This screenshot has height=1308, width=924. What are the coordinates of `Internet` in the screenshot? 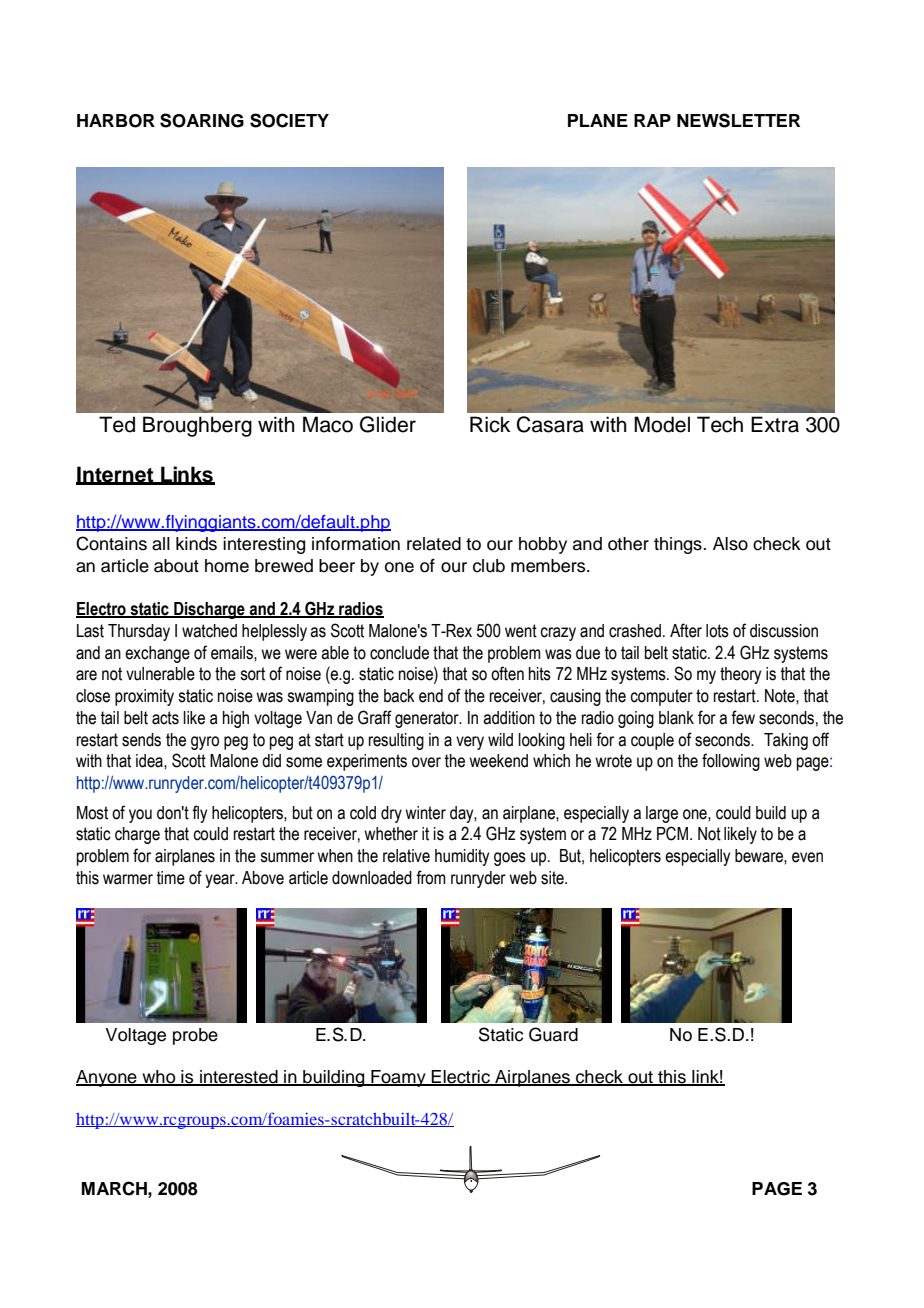 It's located at (116, 475).
